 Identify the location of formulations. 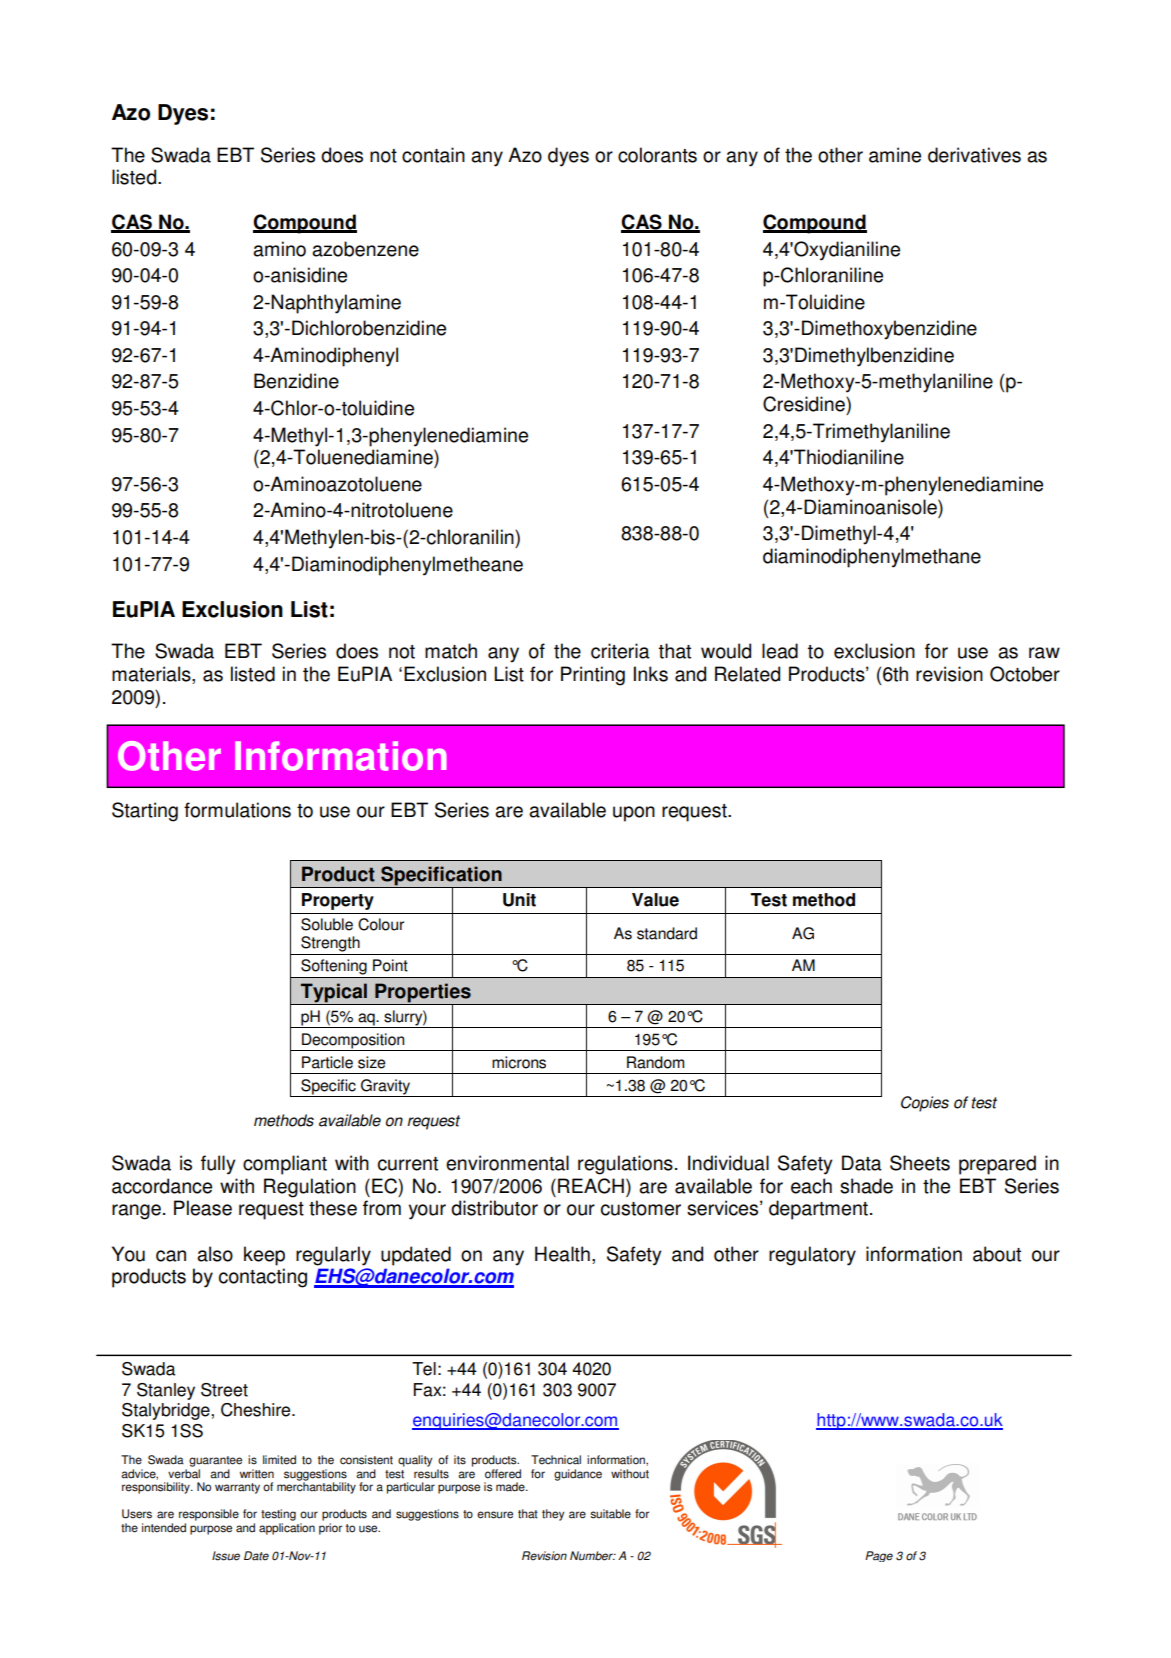
(237, 810).
